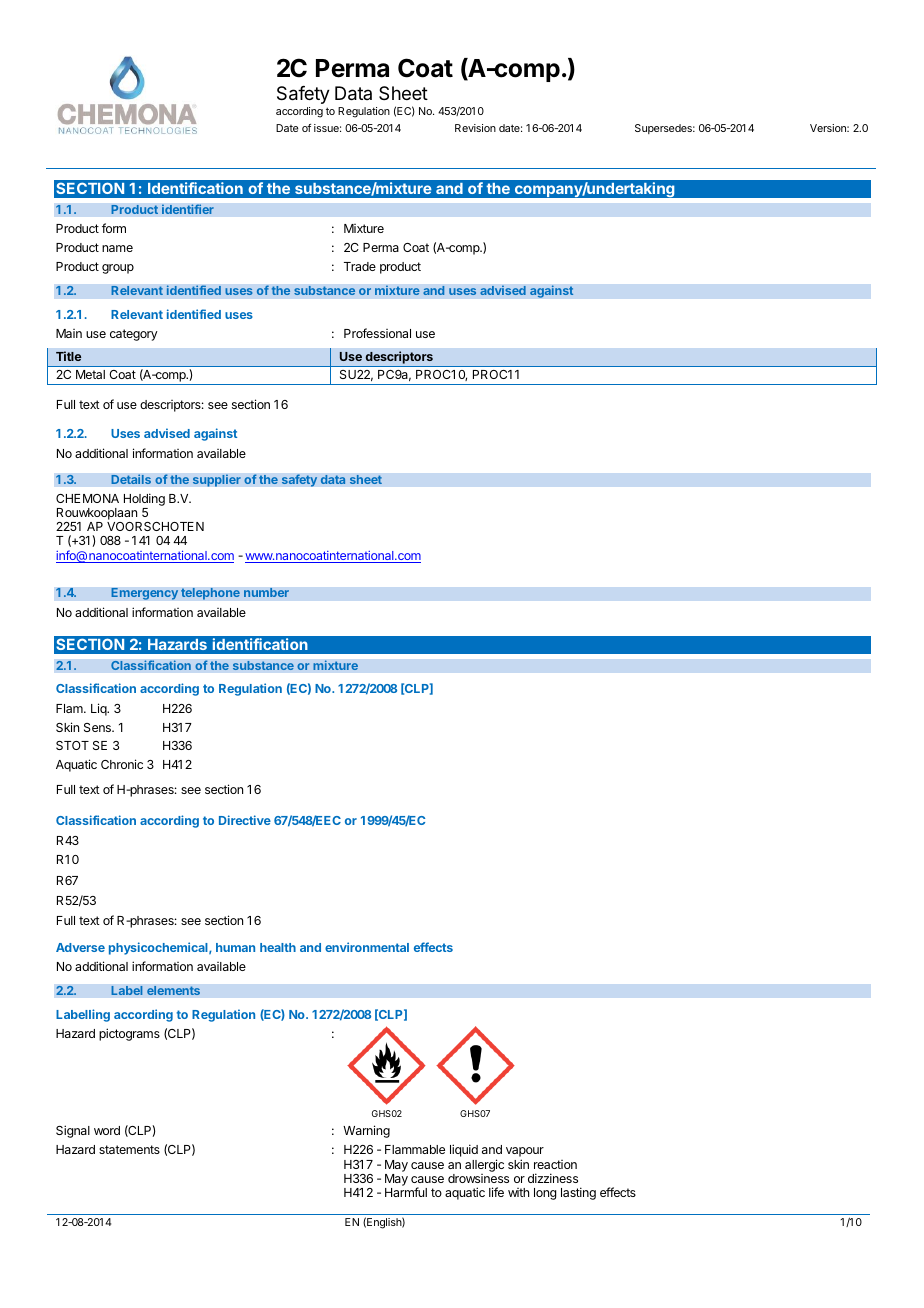 The height and width of the screenshot is (1308, 924). Describe the element at coordinates (134, 335) in the screenshot. I see `category` at that location.
